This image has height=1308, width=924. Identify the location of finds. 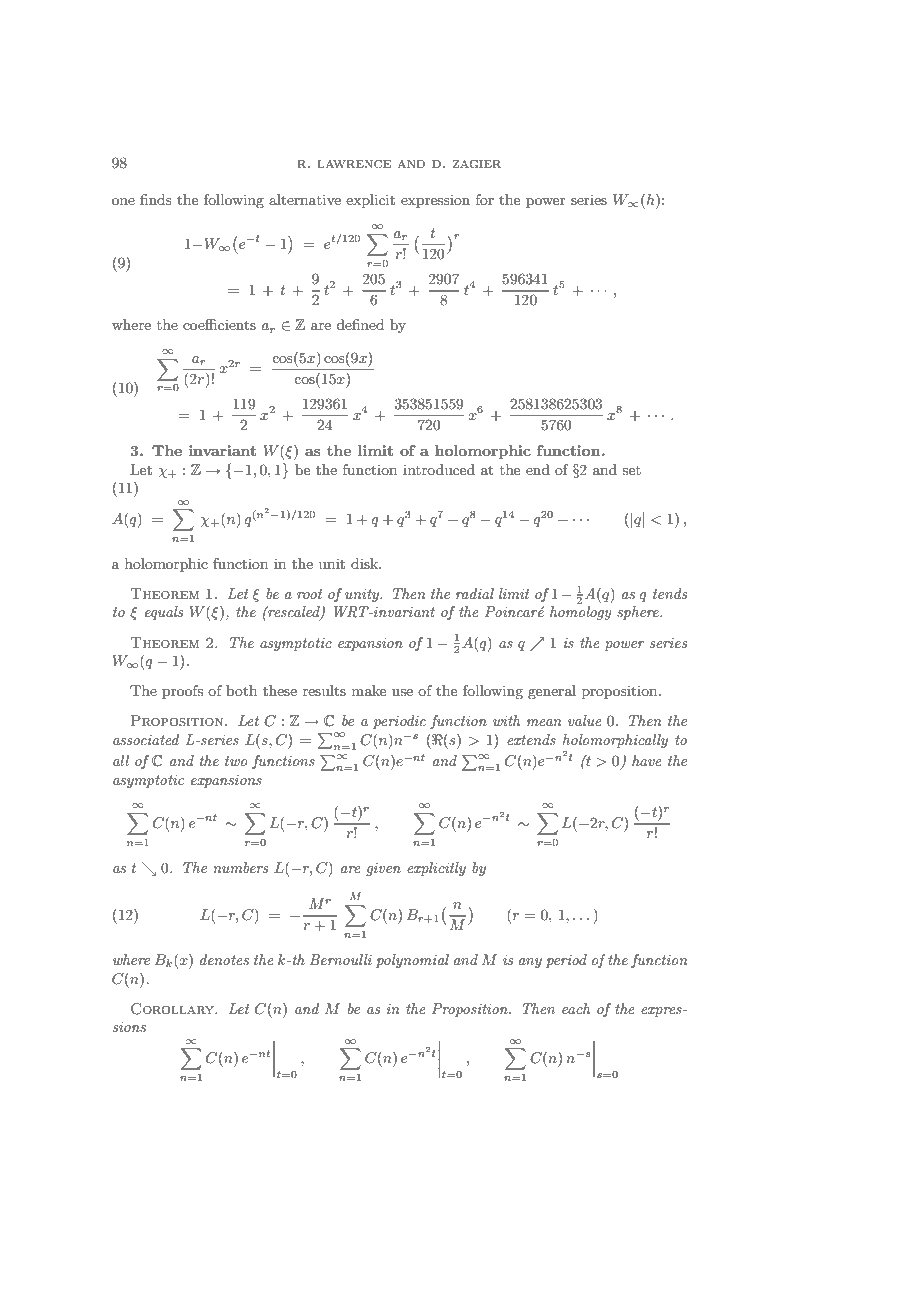
(156, 199).
